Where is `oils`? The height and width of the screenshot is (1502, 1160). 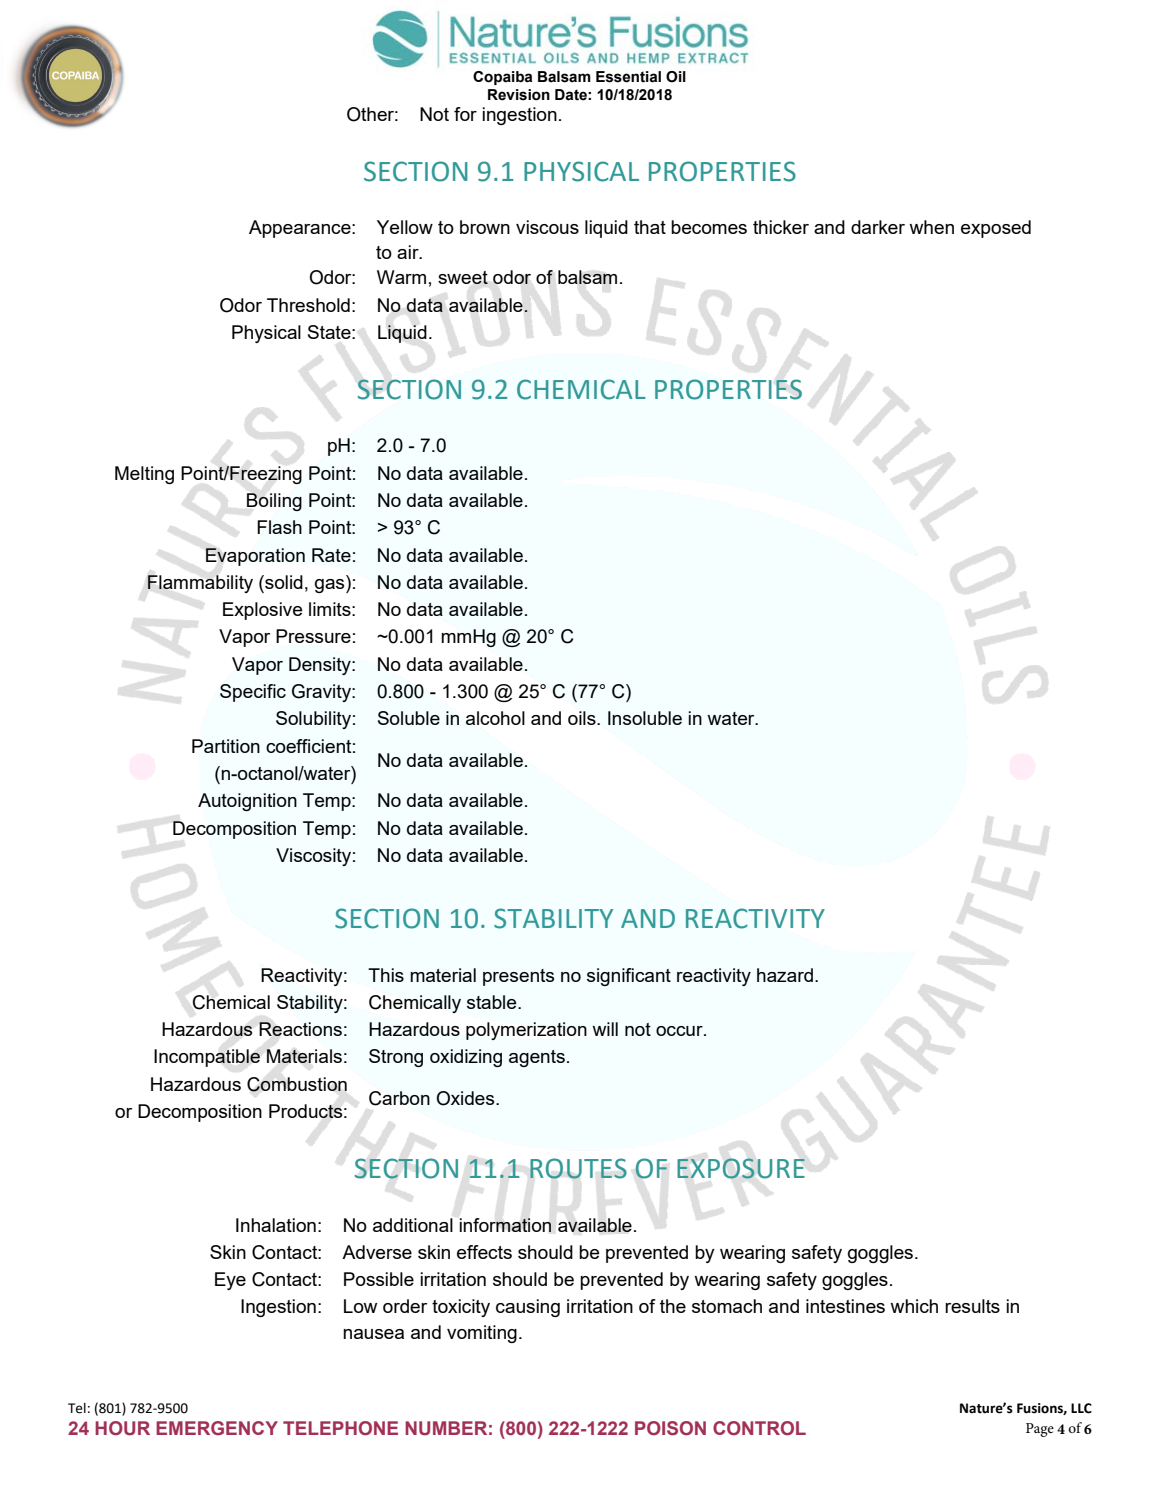
oils is located at coordinates (583, 718).
